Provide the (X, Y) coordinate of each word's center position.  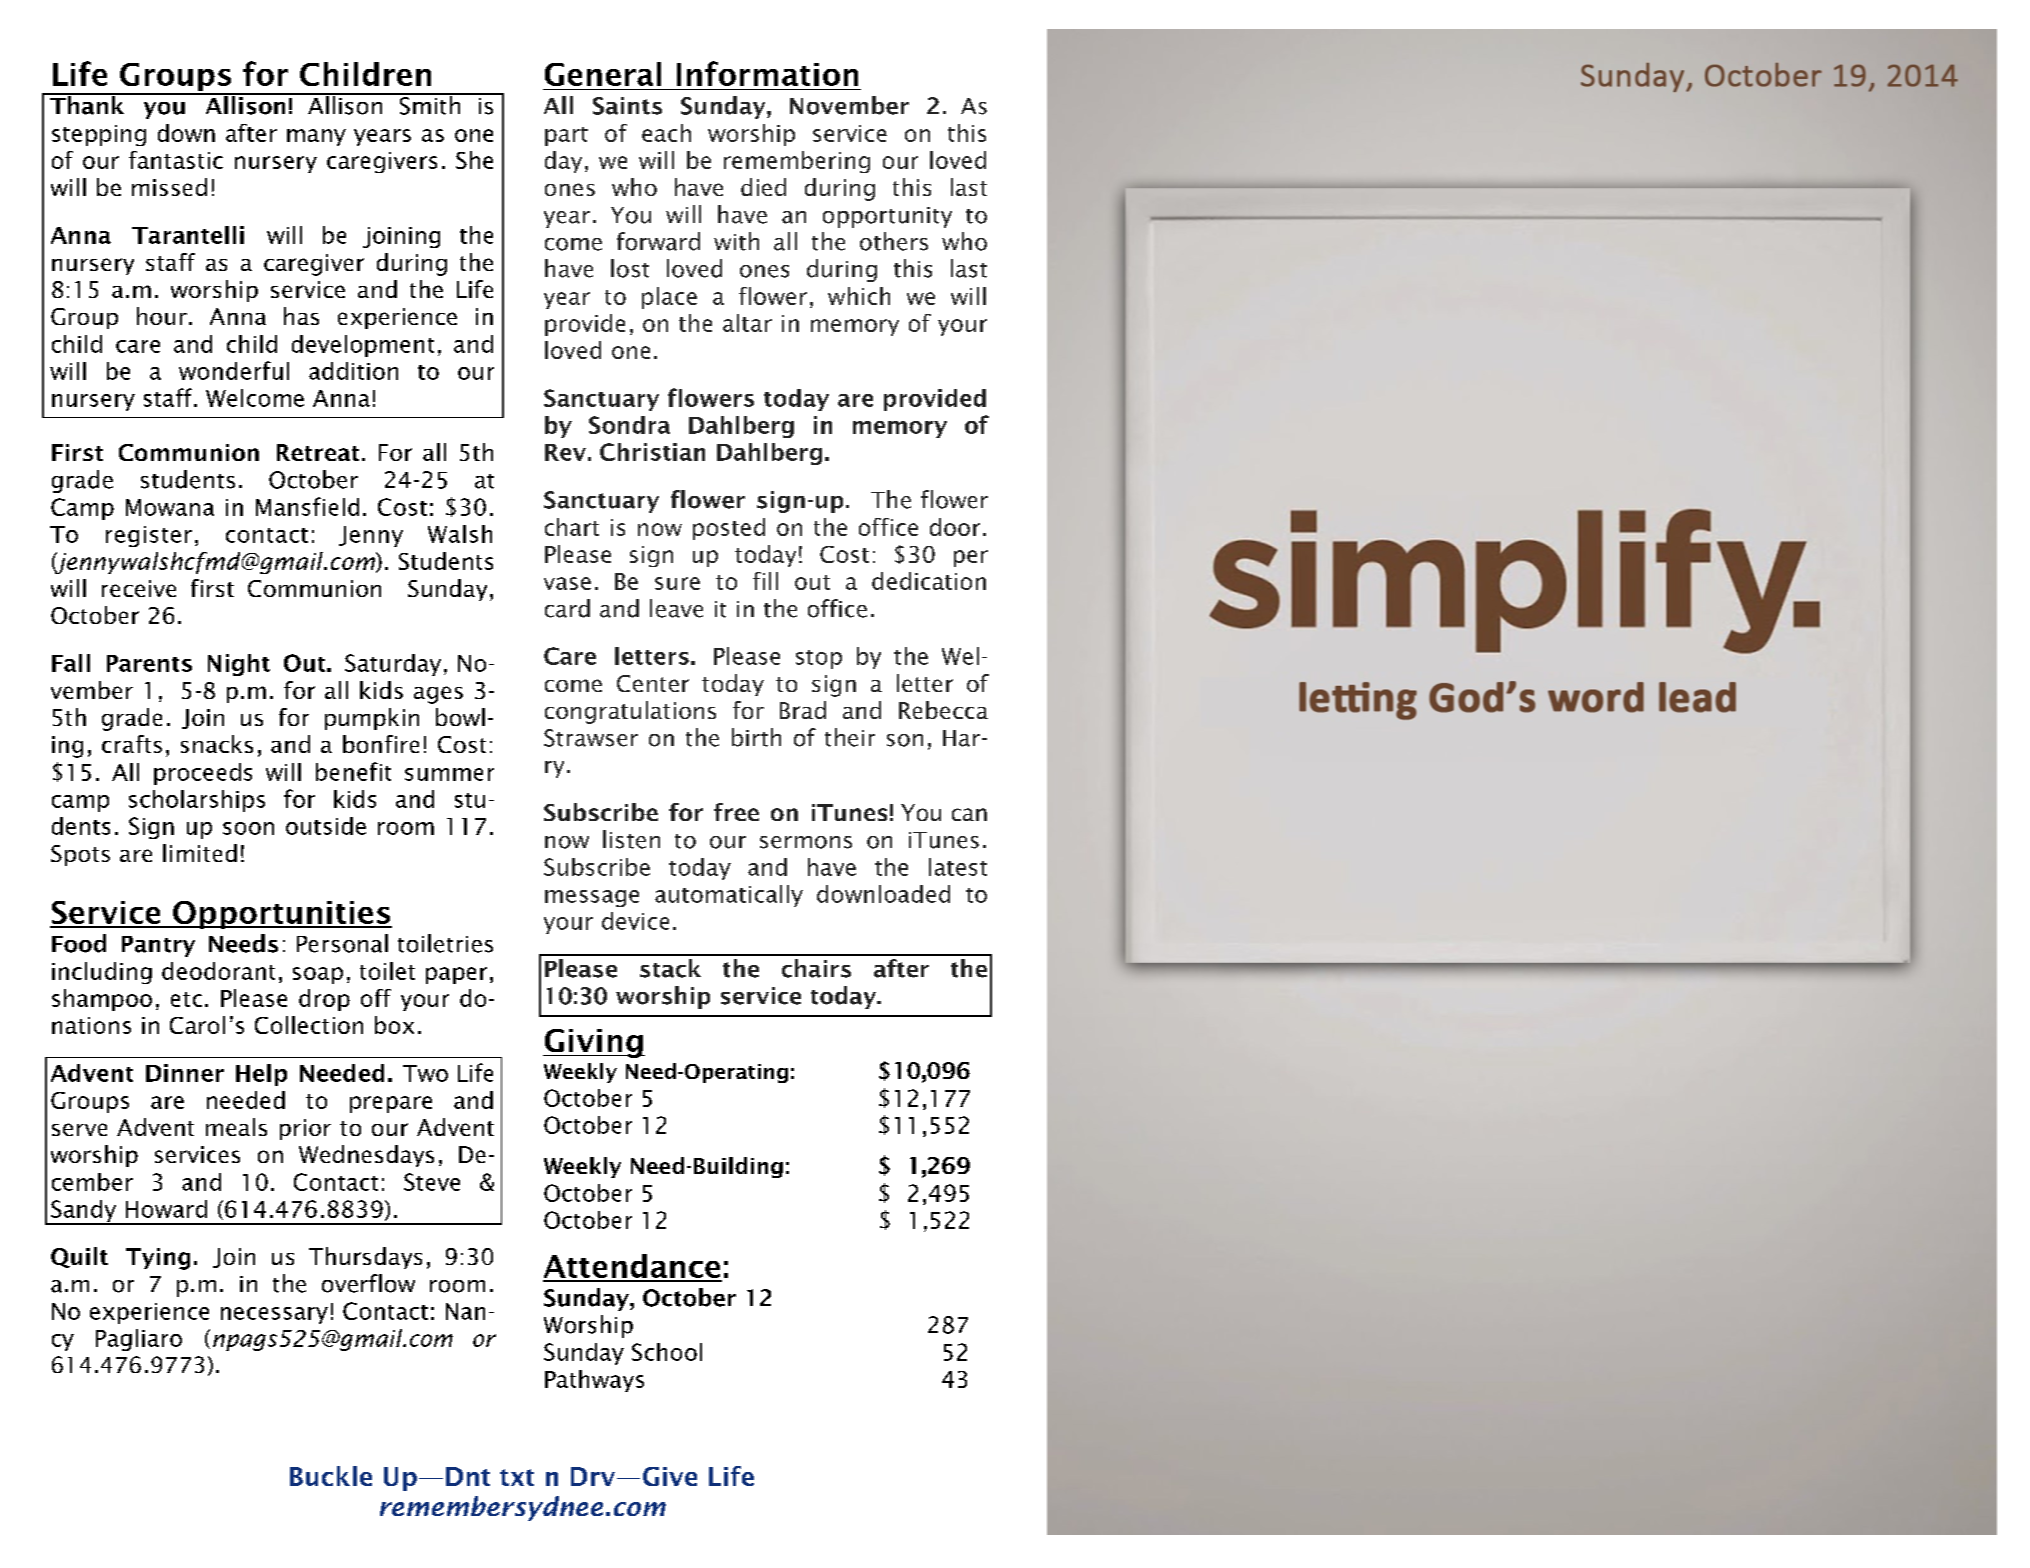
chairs (816, 968)
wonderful (234, 370)
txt (517, 1477)
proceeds (203, 774)
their (850, 737)
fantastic (176, 160)
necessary (274, 1315)
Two (425, 1073)
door (955, 527)
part (566, 136)
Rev (565, 452)
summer (449, 774)
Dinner (185, 1073)
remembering (797, 162)
